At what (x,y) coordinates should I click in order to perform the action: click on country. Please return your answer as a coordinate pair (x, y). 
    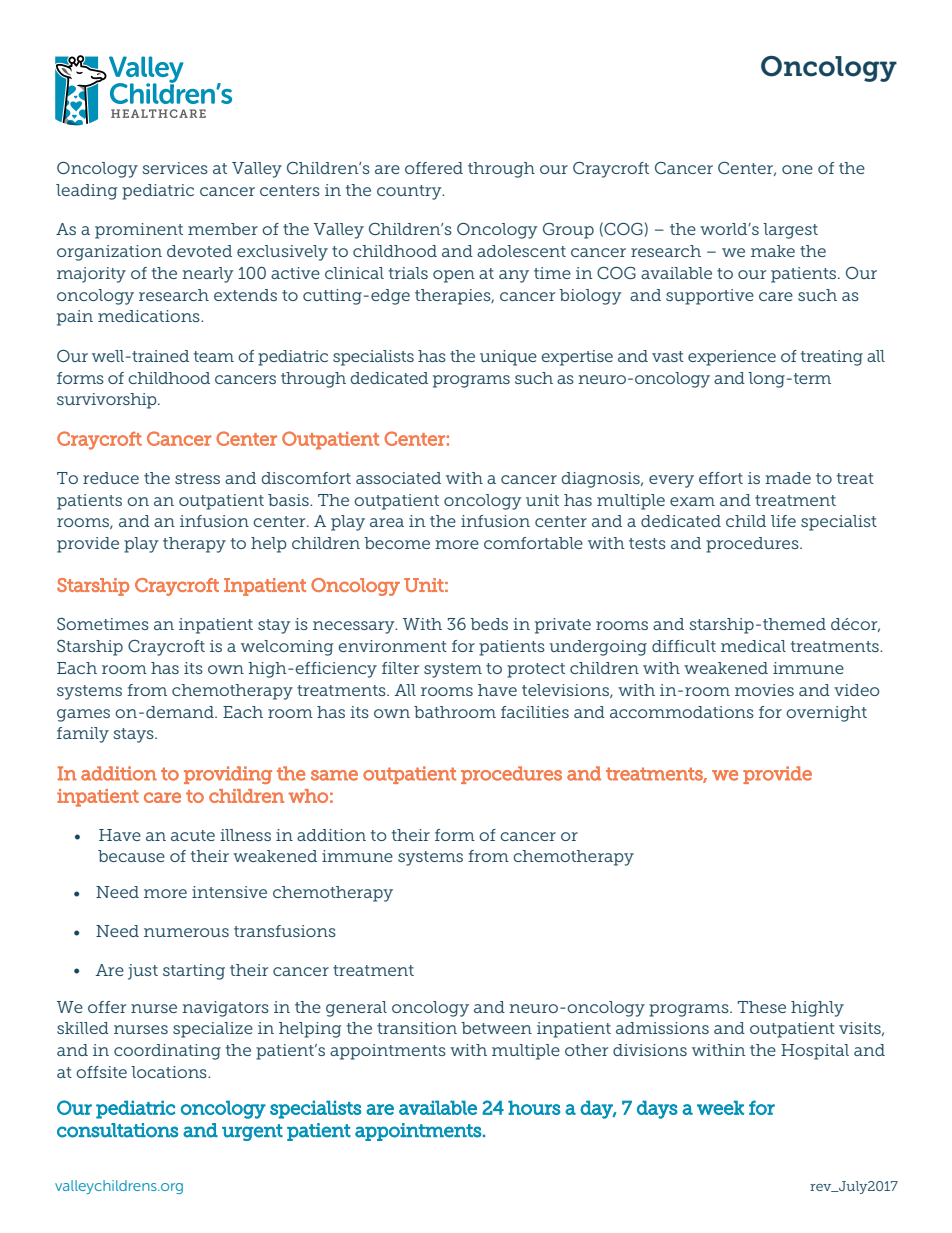
    Looking at the image, I should click on (410, 192).
